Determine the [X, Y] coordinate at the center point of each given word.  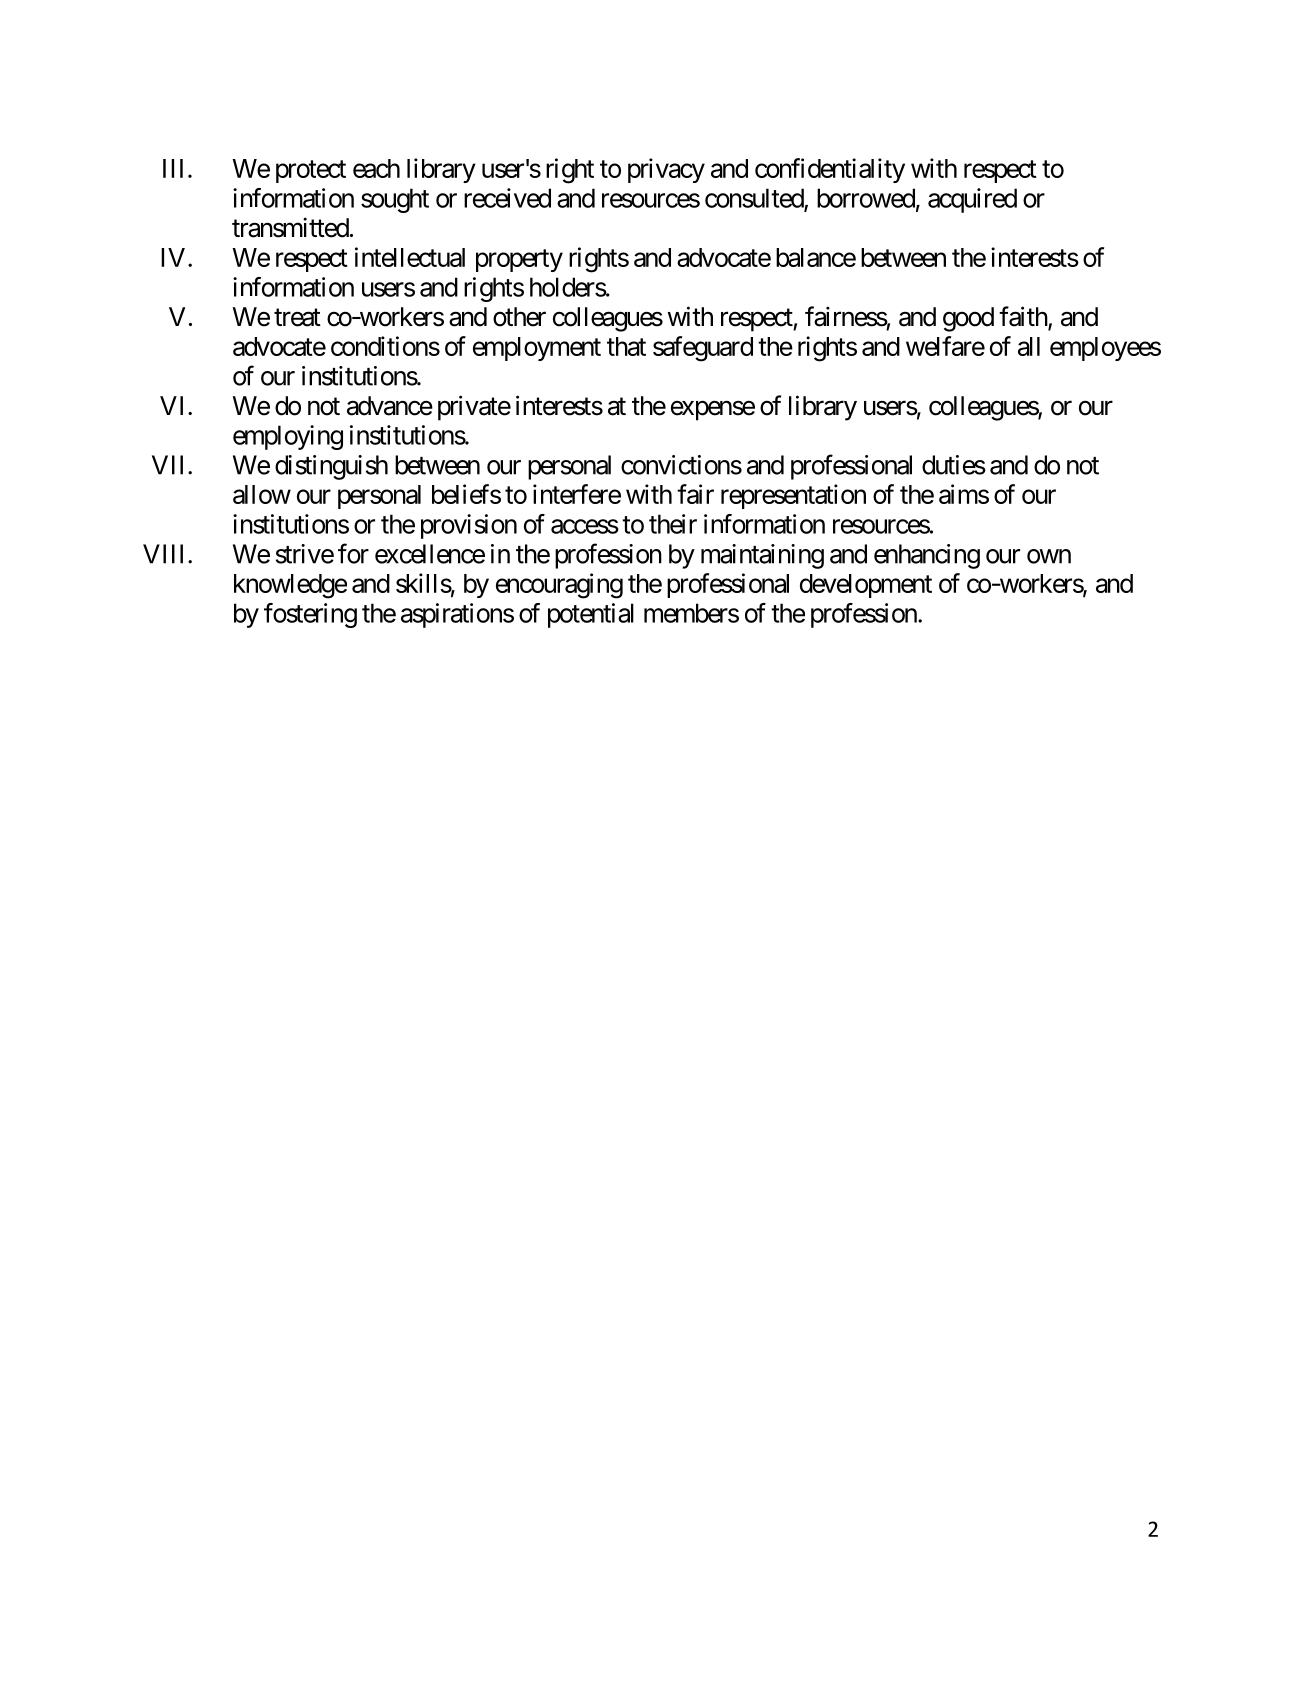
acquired [972, 200]
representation [793, 496]
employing [288, 437]
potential [591, 615]
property [519, 260]
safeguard [703, 349]
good [968, 319]
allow [262, 494]
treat [297, 318]
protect [311, 171]
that [626, 346]
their [673, 524]
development [866, 586]
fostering [310, 615]
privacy [666, 170]
